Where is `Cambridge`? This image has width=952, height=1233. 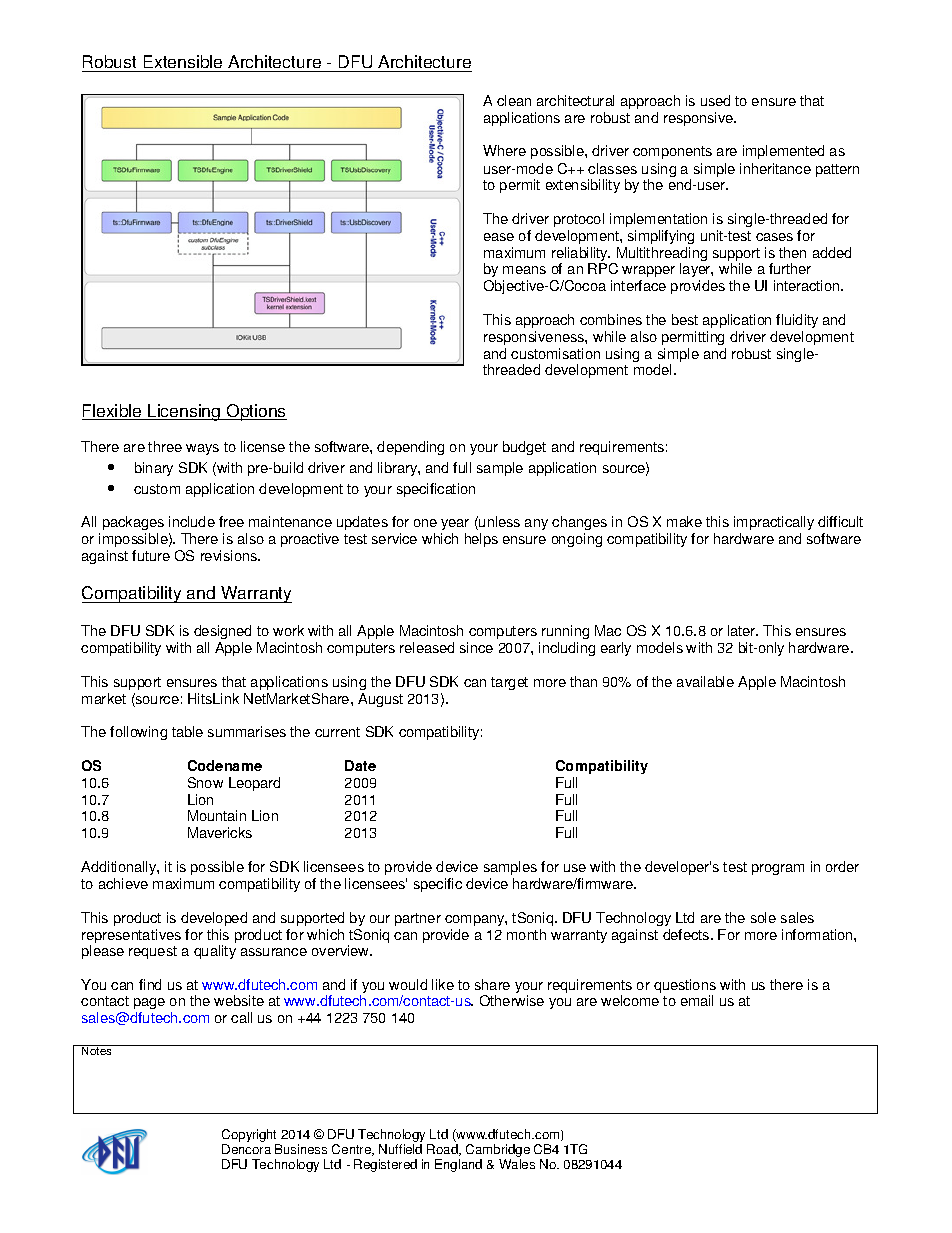 Cambridge is located at coordinates (498, 1152).
